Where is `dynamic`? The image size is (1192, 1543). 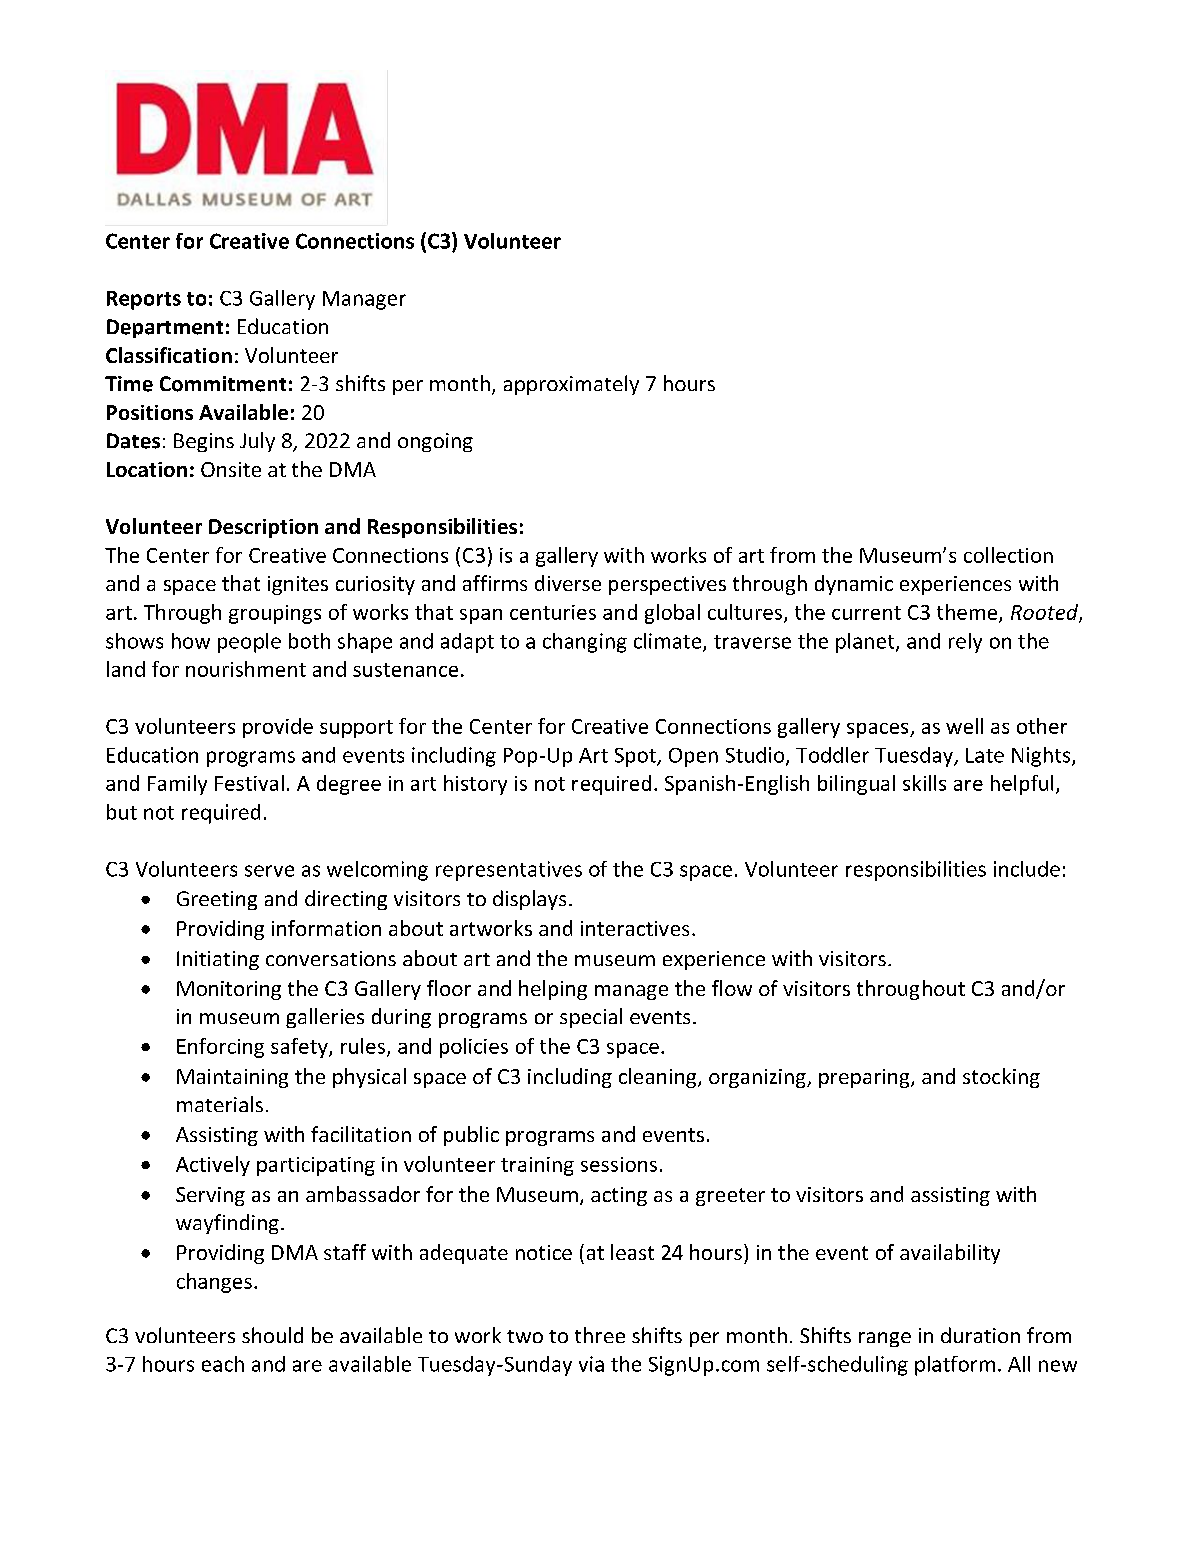 dynamic is located at coordinates (854, 585).
